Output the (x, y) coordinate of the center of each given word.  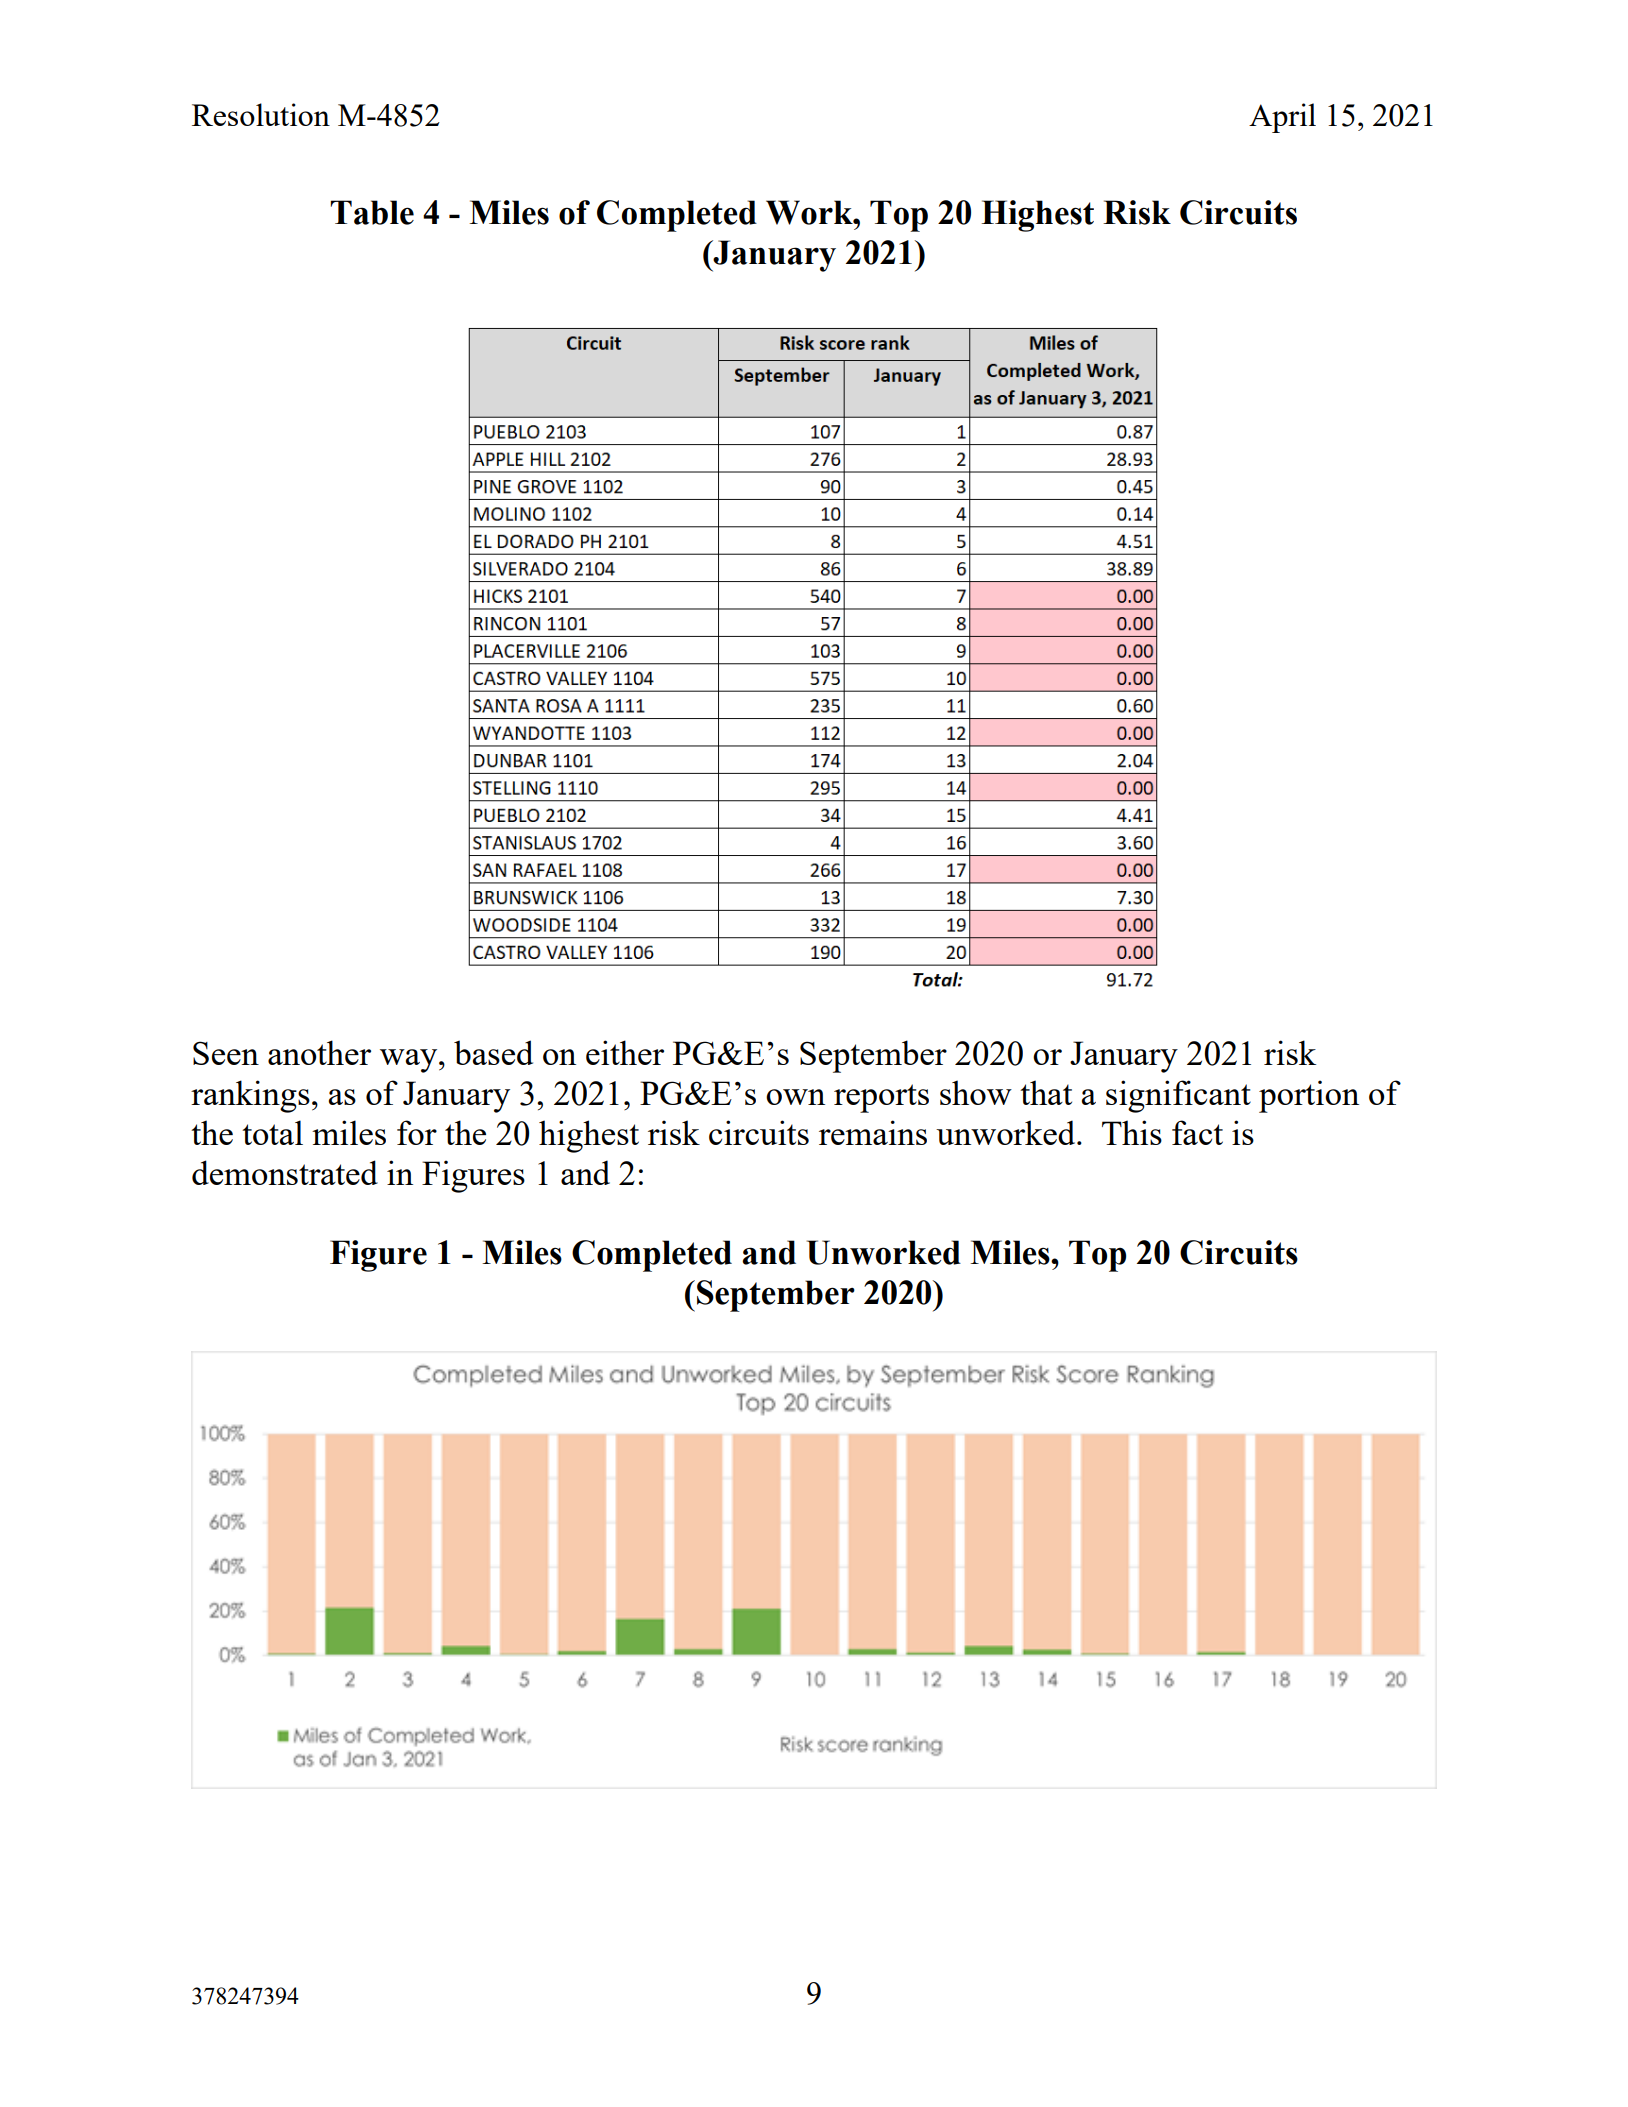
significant (1178, 1096)
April (1282, 118)
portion (1309, 1096)
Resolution (261, 114)
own (795, 1097)
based (493, 1052)
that (1046, 1092)
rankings (250, 1096)
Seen (226, 1053)
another (319, 1052)
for (417, 1132)
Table (372, 212)
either (625, 1052)
